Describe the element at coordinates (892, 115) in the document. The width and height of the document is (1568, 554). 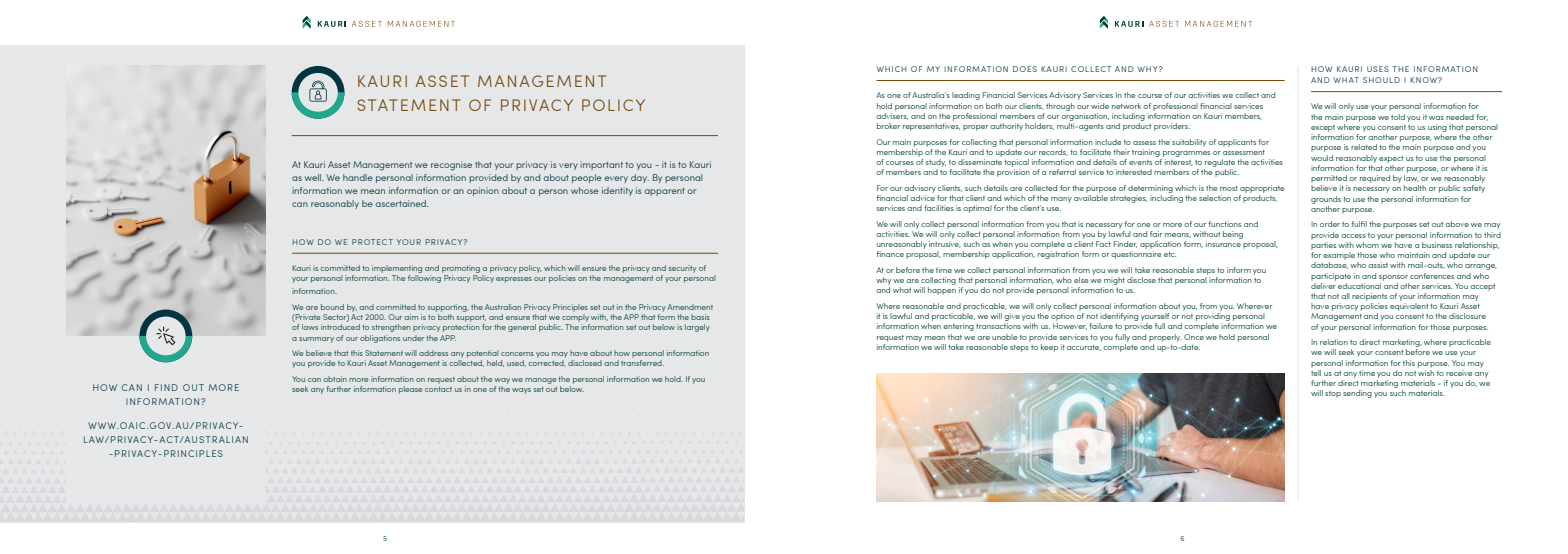
I see `advisers` at that location.
